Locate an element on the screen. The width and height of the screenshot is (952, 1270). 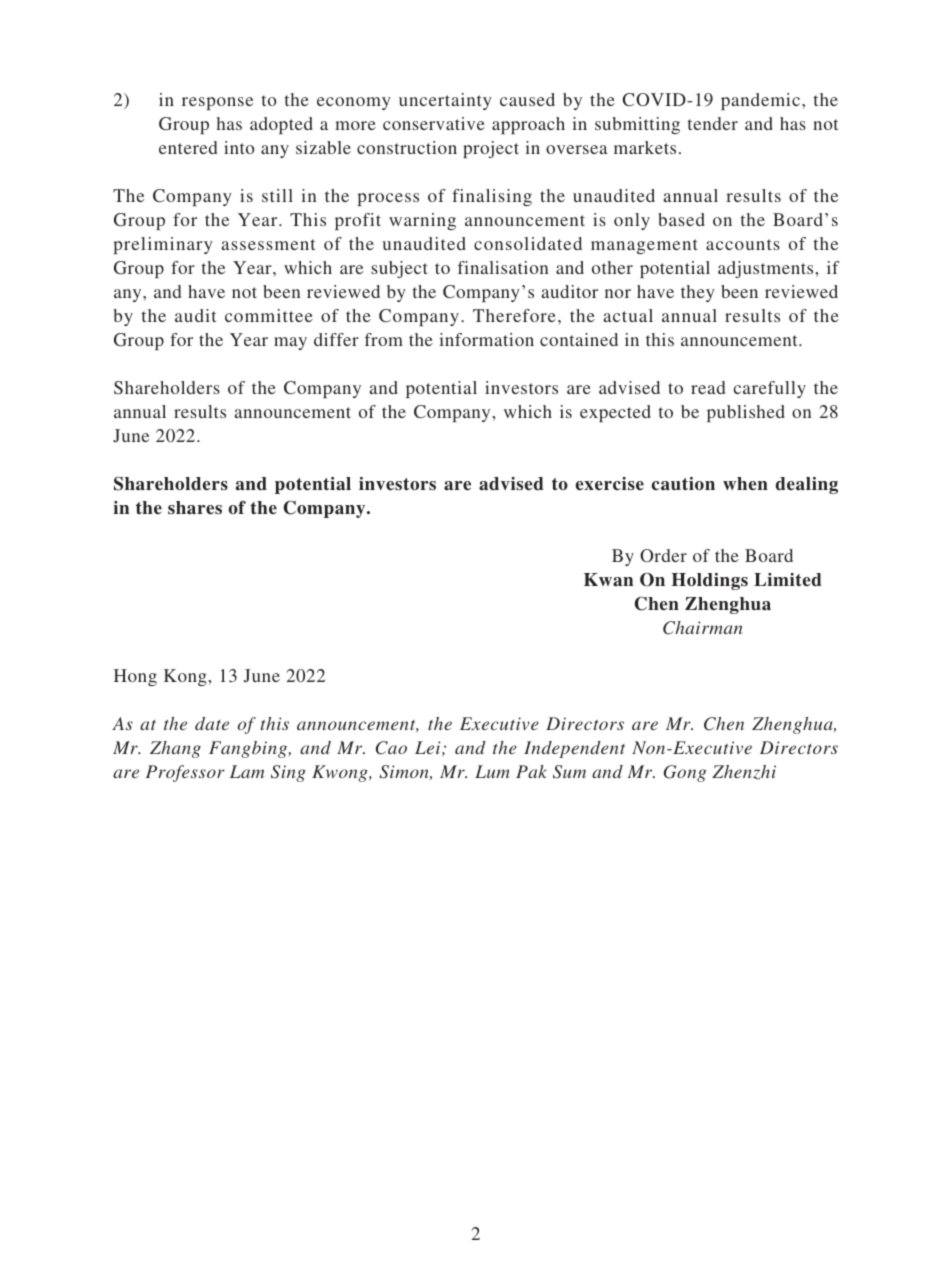
may is located at coordinates (290, 343).
